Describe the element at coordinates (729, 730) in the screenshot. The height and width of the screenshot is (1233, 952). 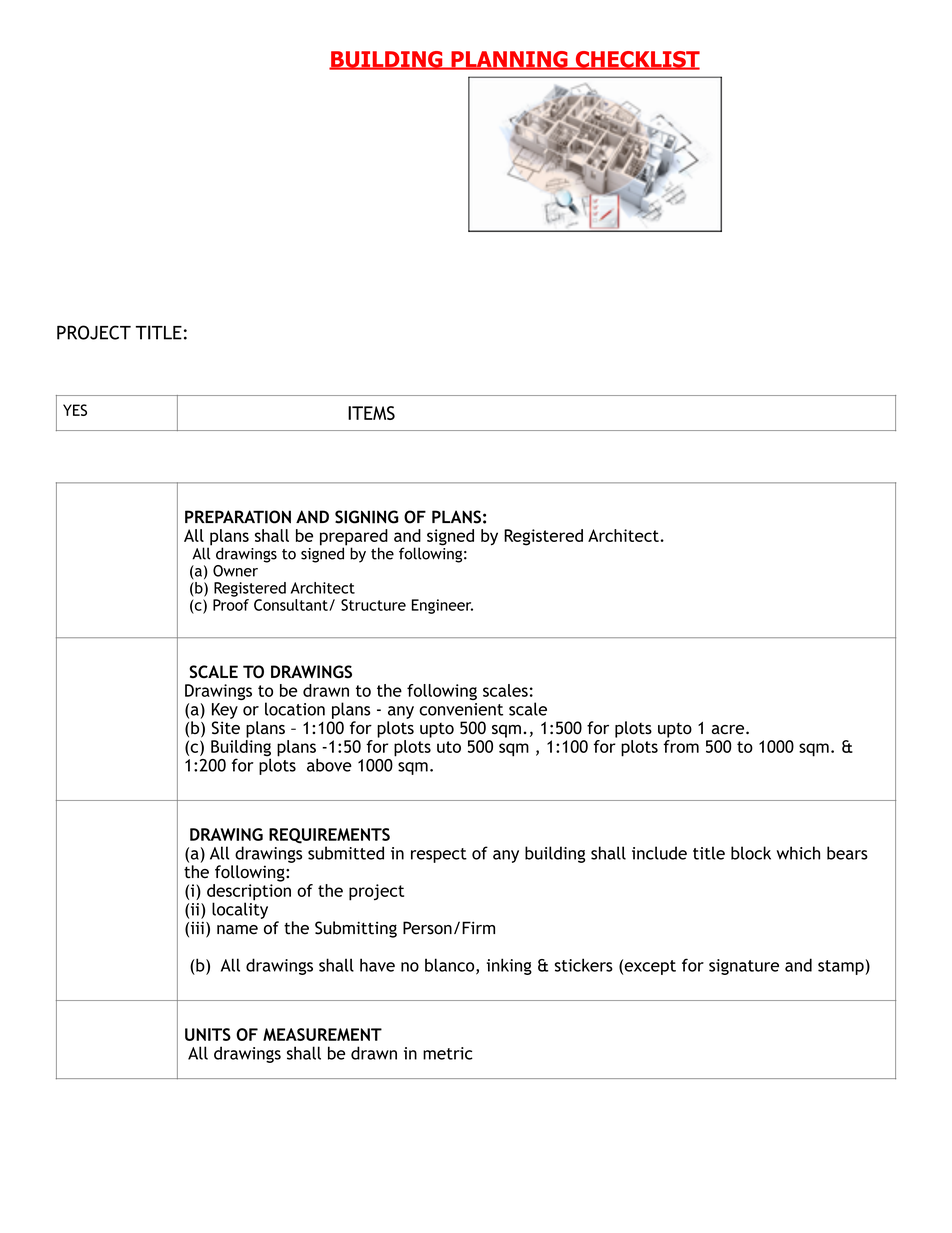
I see `acre` at that location.
